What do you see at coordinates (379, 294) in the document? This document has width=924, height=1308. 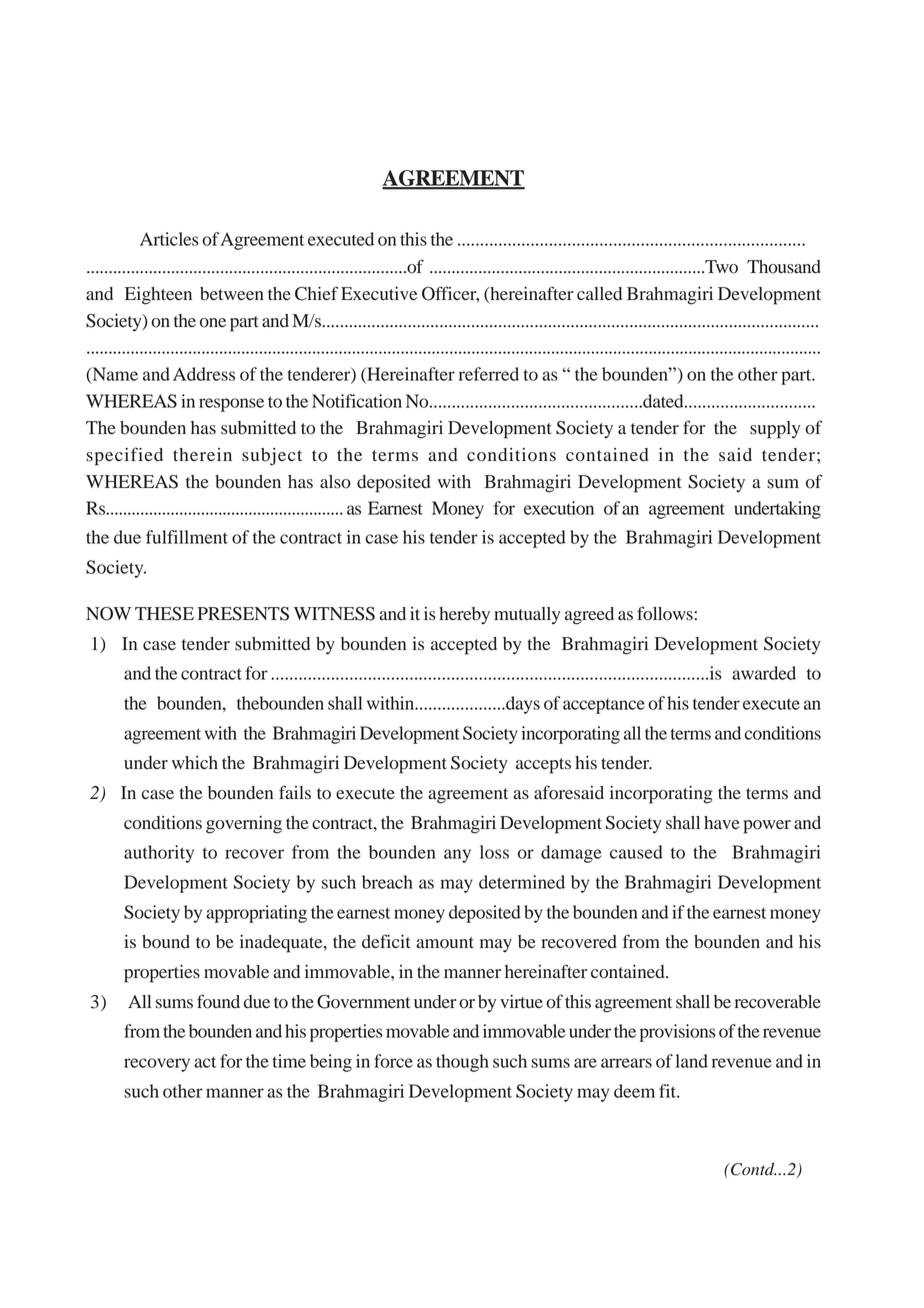 I see `Executive` at bounding box center [379, 294].
